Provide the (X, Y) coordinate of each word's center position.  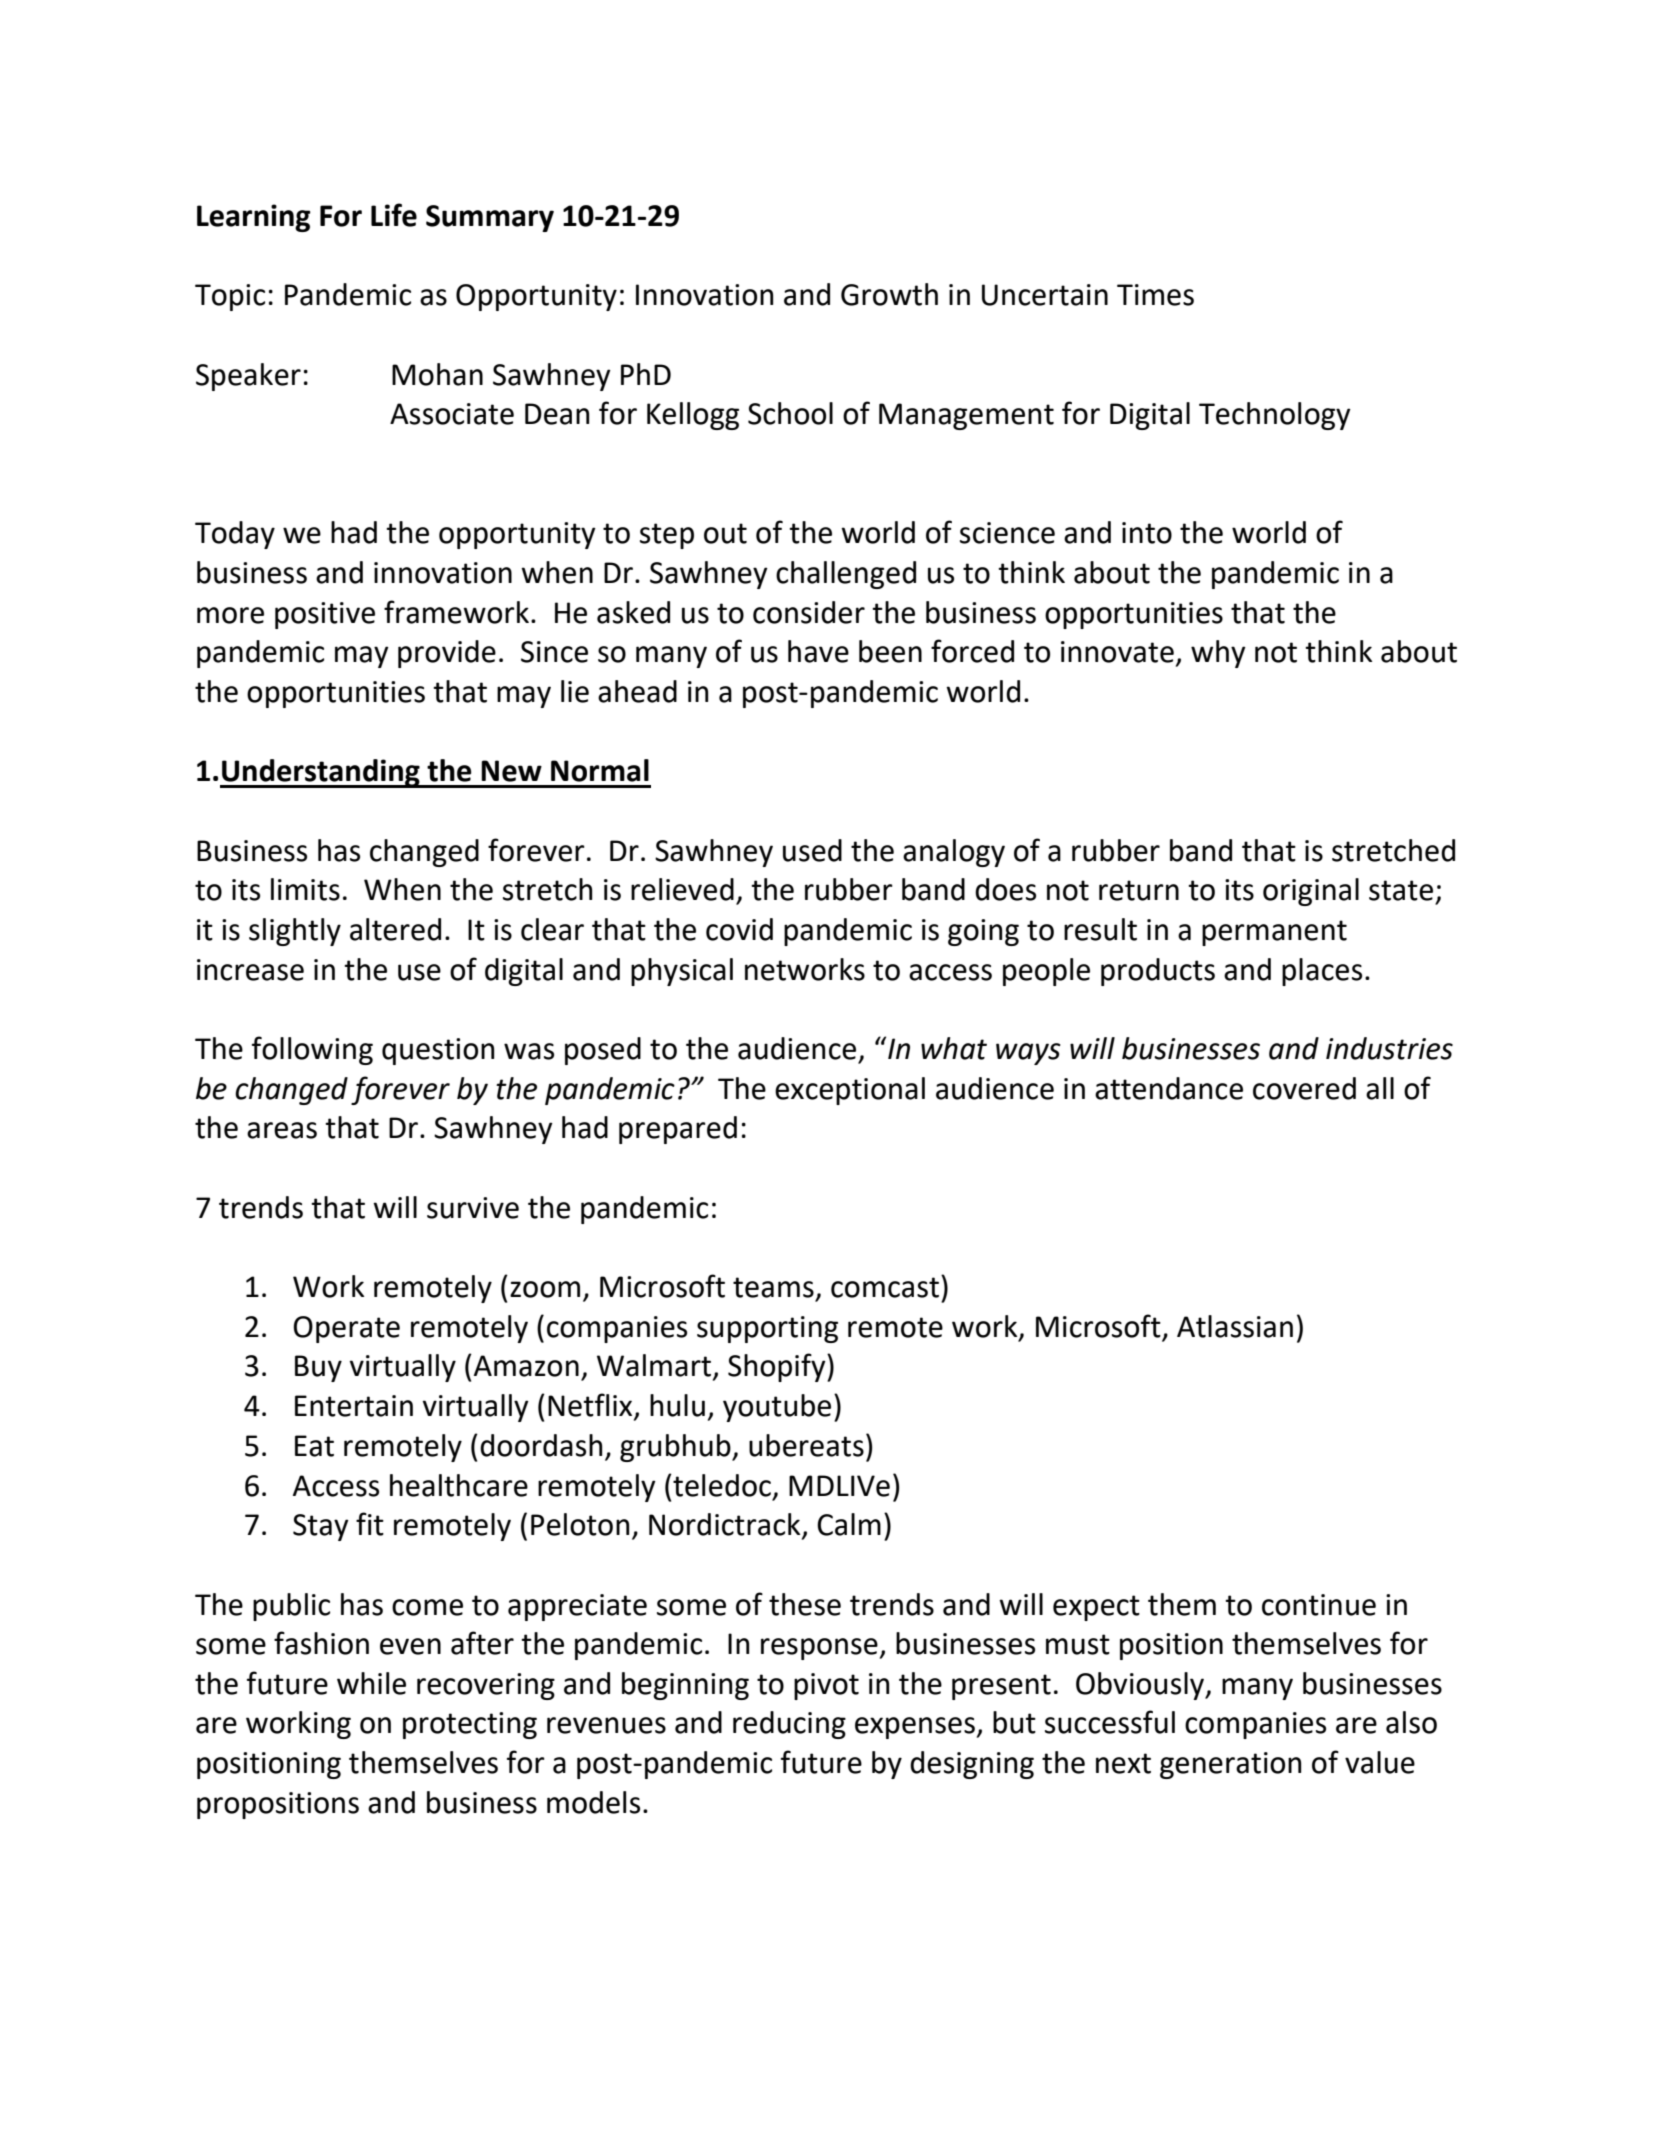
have (818, 651)
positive (325, 615)
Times (1155, 295)
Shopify (778, 1367)
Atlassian (1235, 1326)
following (312, 1050)
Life (394, 215)
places (1322, 972)
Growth (889, 294)
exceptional (850, 1091)
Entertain (354, 1406)
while (371, 1683)
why (1218, 654)
